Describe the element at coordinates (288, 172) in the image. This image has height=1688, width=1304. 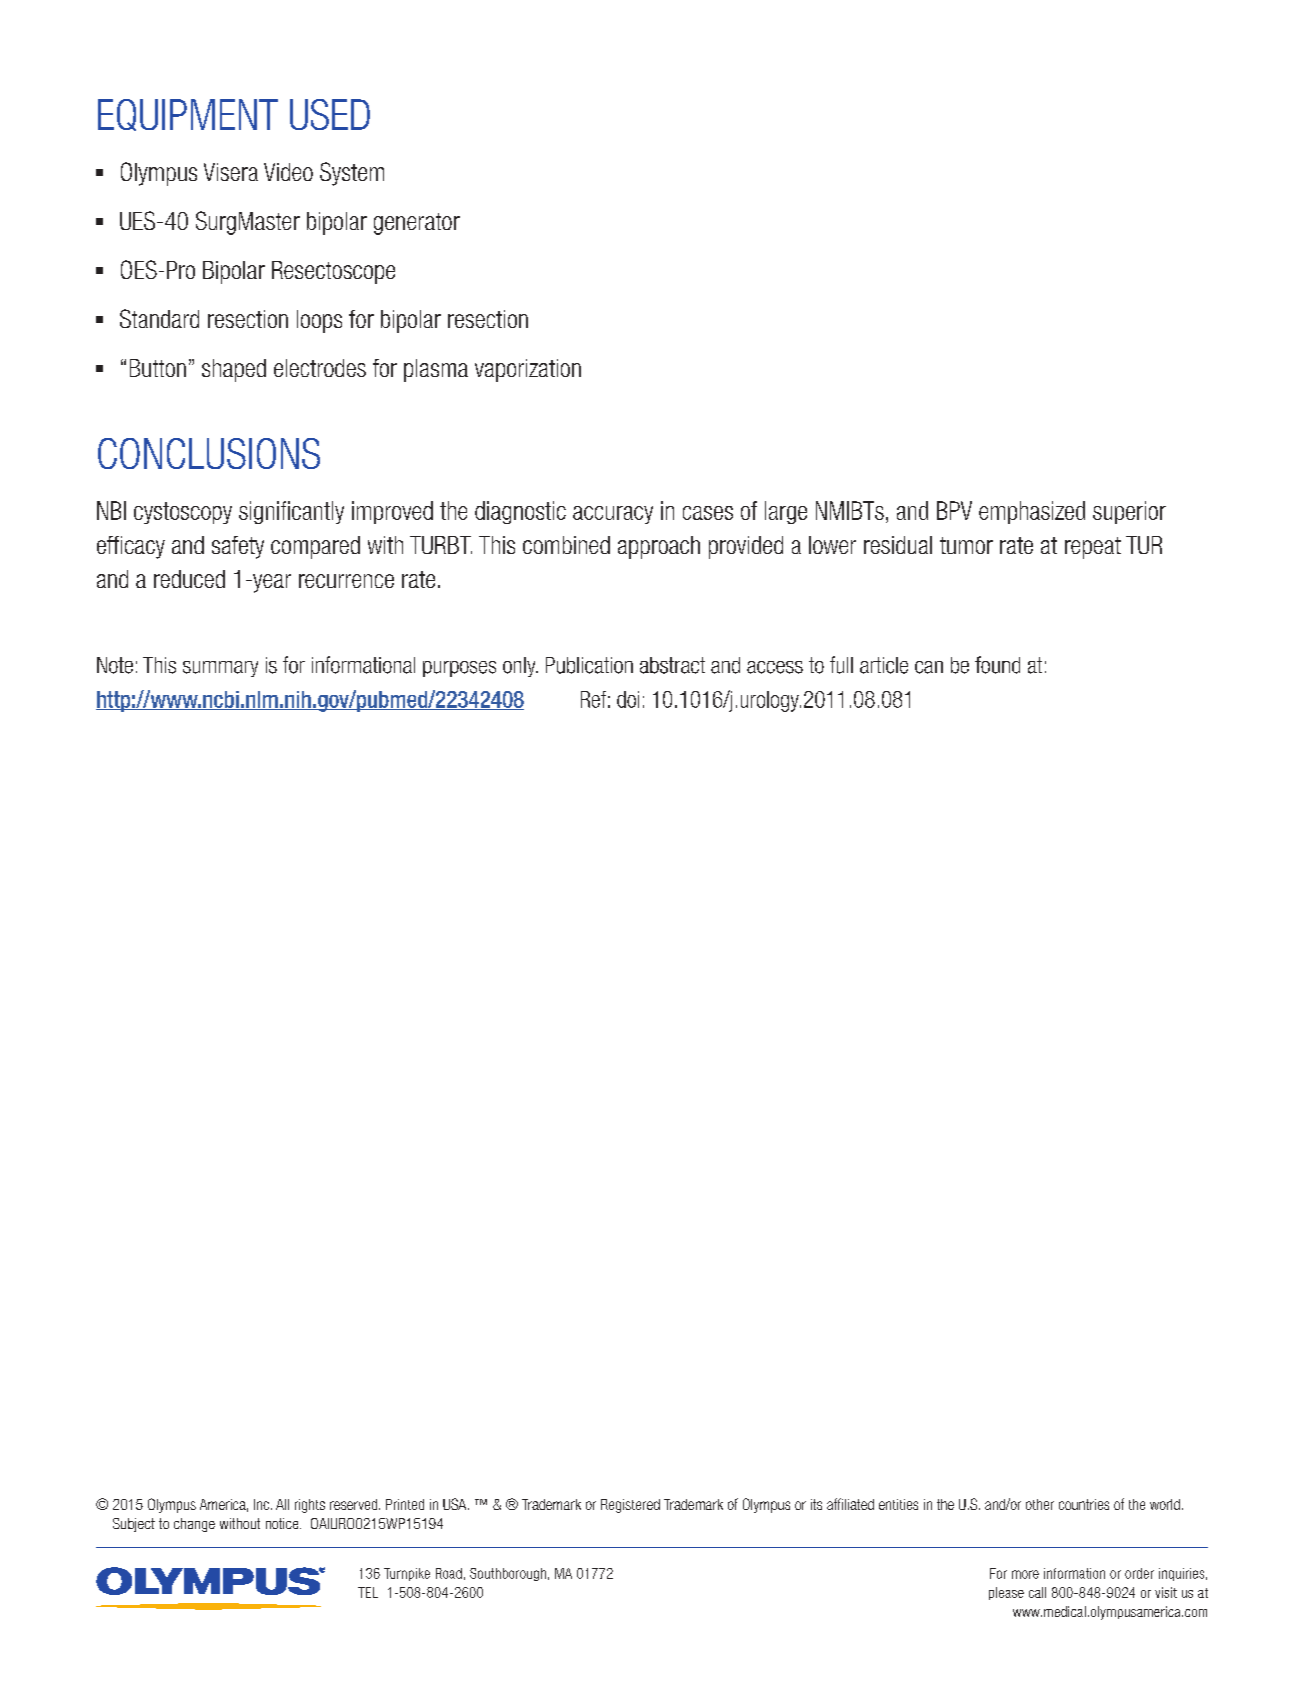
I see `Video` at that location.
